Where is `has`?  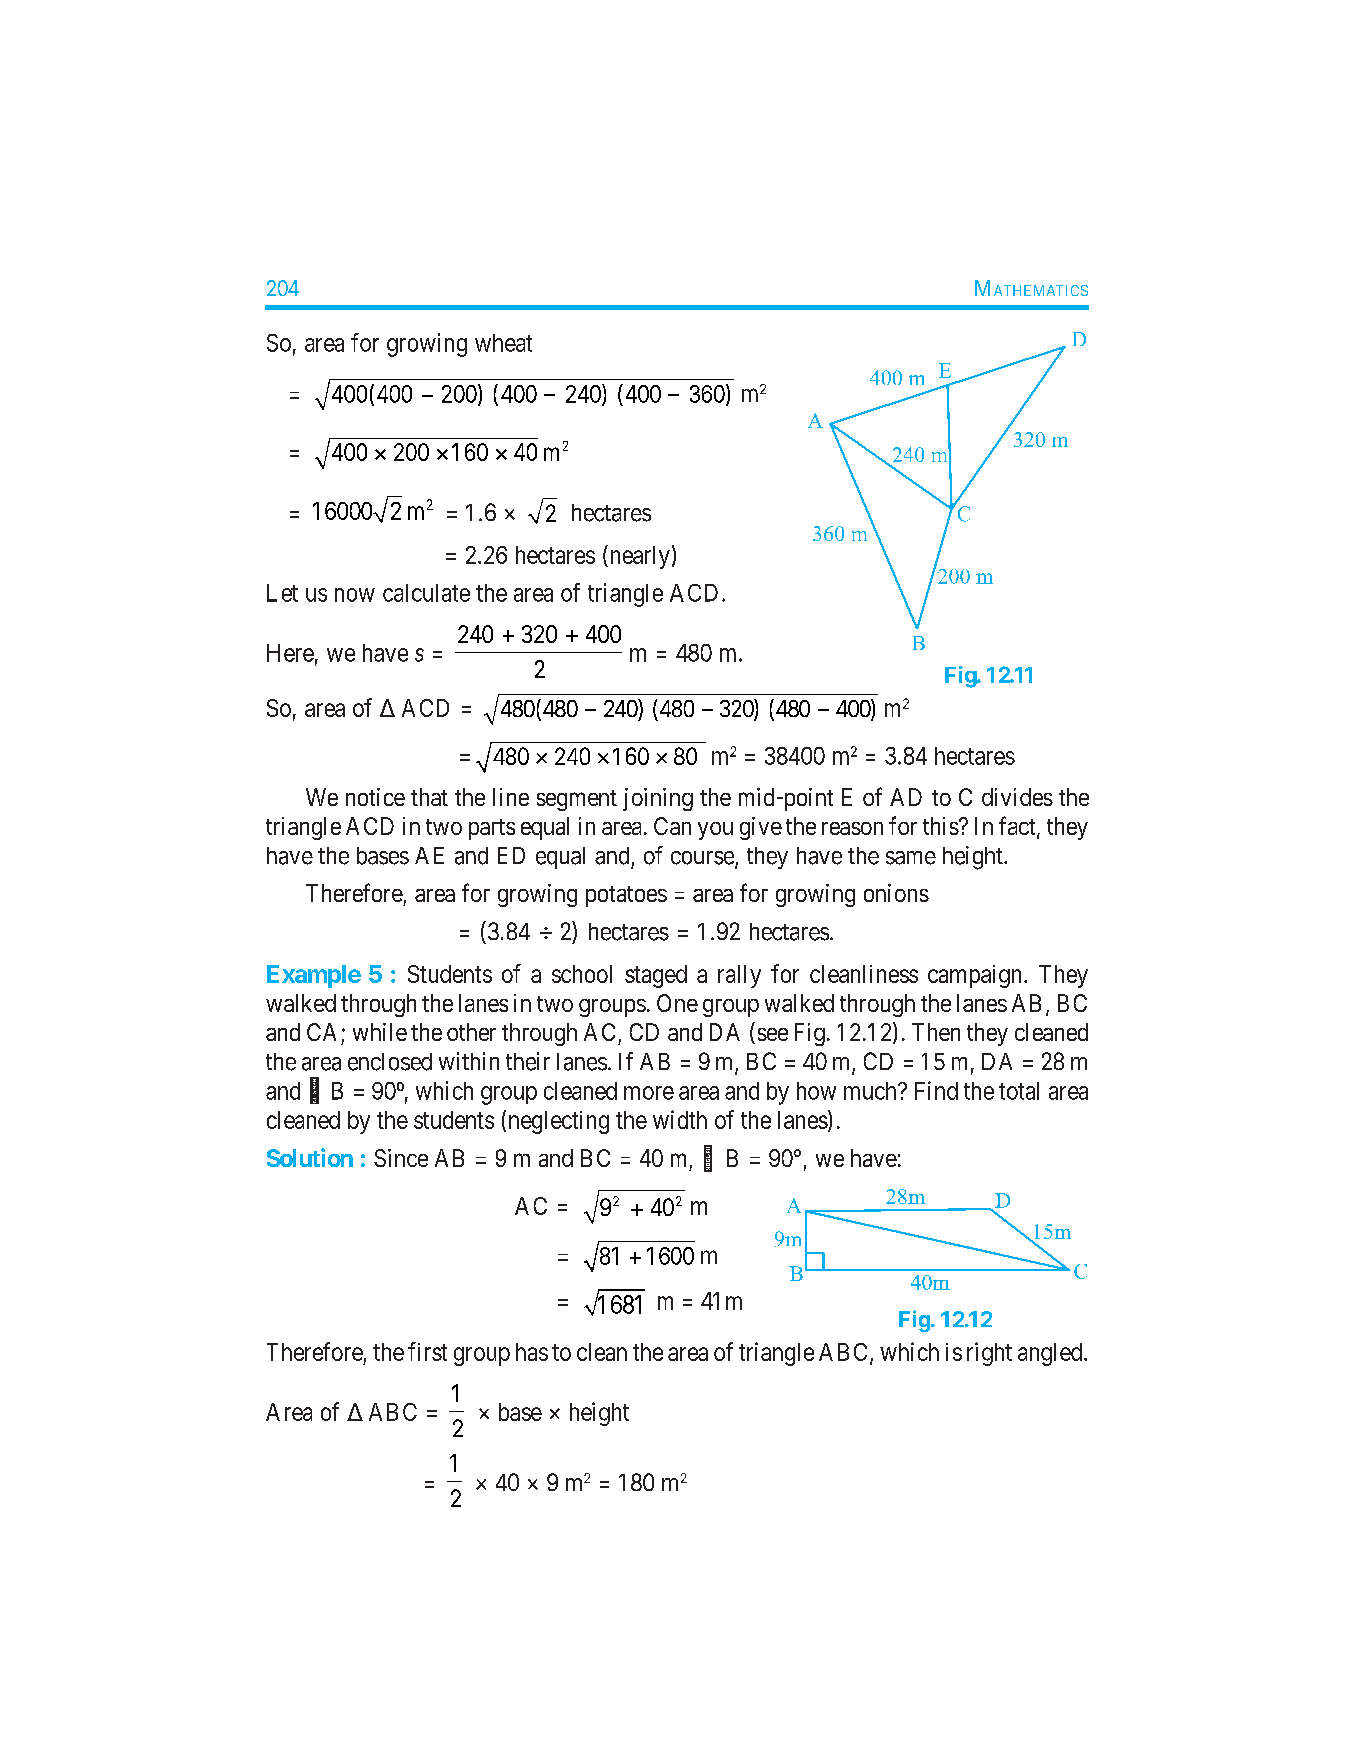 has is located at coordinates (532, 1352).
